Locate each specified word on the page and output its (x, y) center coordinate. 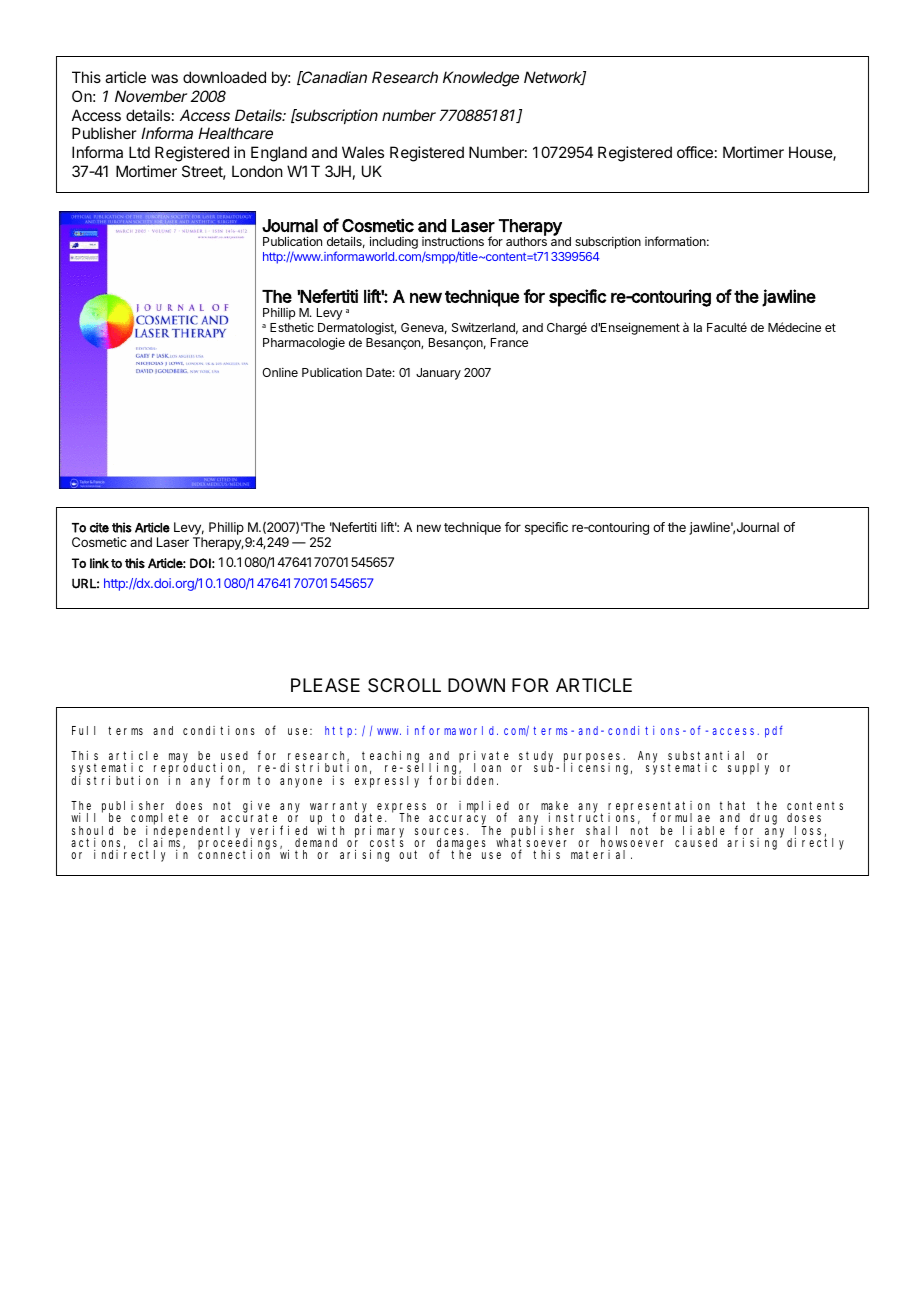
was (164, 78)
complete (159, 820)
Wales (363, 152)
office (695, 152)
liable (704, 830)
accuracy (459, 821)
